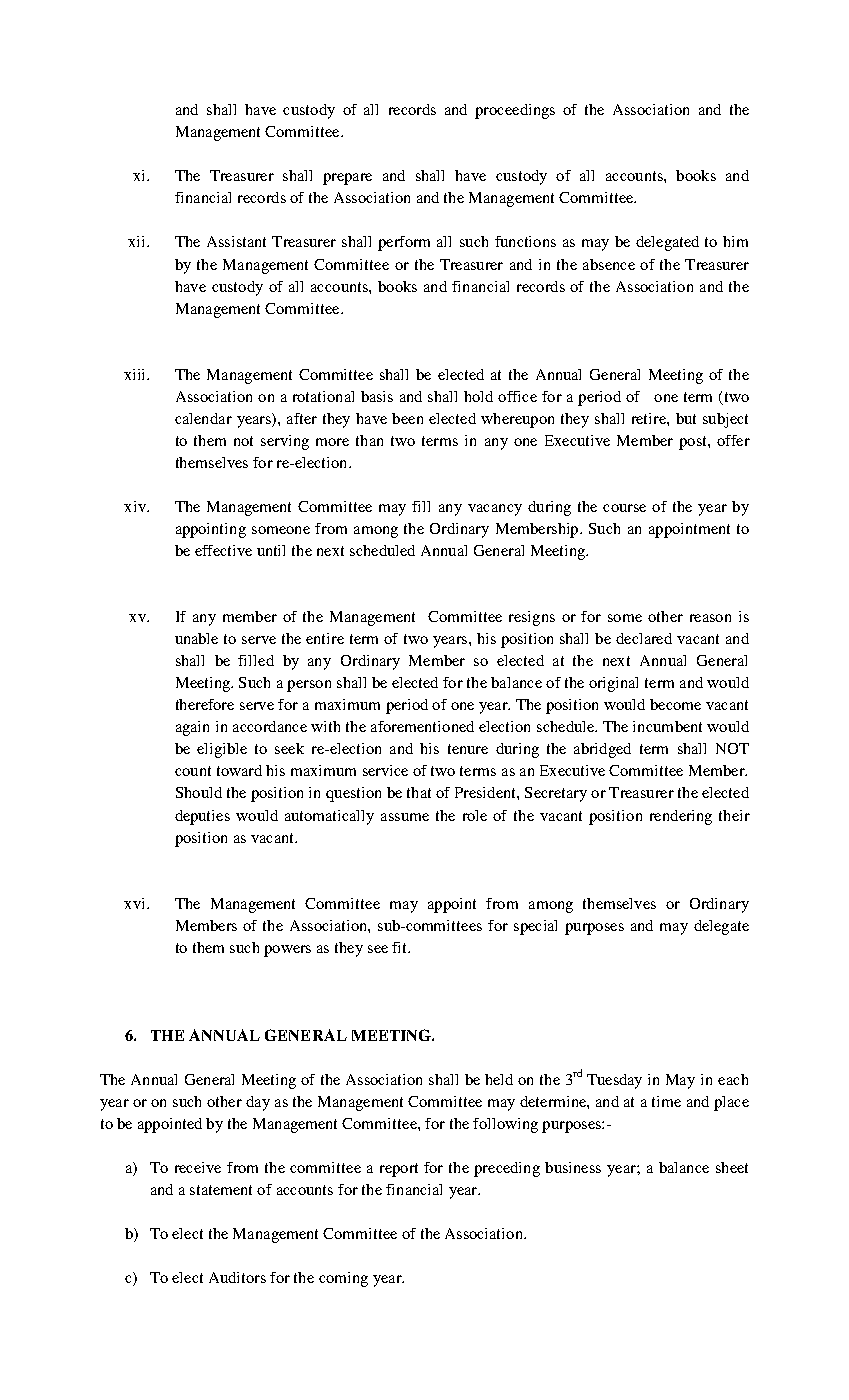 The image size is (849, 1400). What do you see at coordinates (205, 704) in the page?
I see `therefore` at bounding box center [205, 704].
